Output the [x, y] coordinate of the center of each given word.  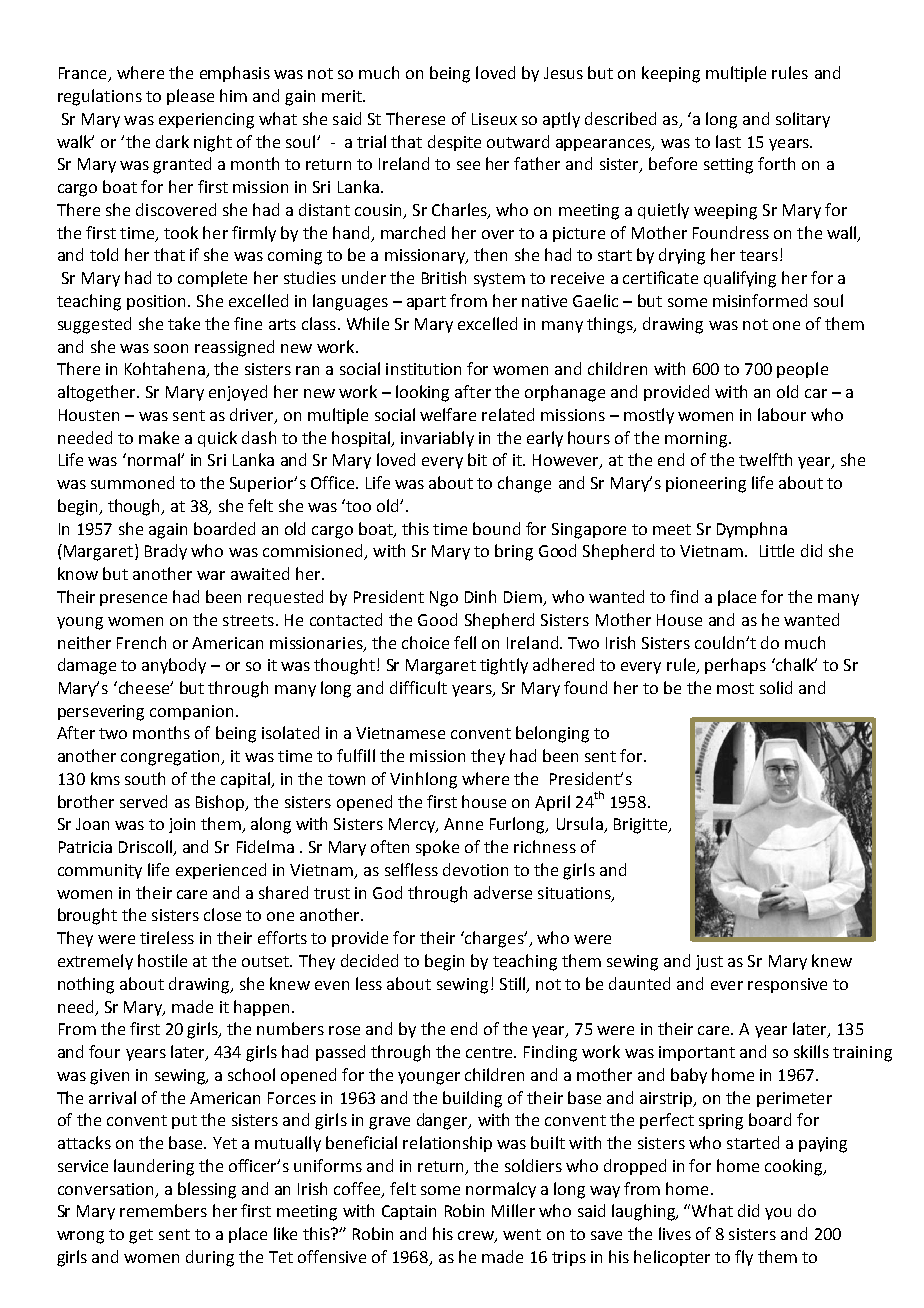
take [184, 323]
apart [426, 303]
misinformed [760, 300]
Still [514, 985]
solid [776, 687]
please [190, 97]
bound [496, 528]
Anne [463, 824]
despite [454, 143]
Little [777, 550]
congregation [171, 758]
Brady [166, 552]
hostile [162, 960]
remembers [163, 1210]
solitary [803, 120]
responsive [787, 985]
